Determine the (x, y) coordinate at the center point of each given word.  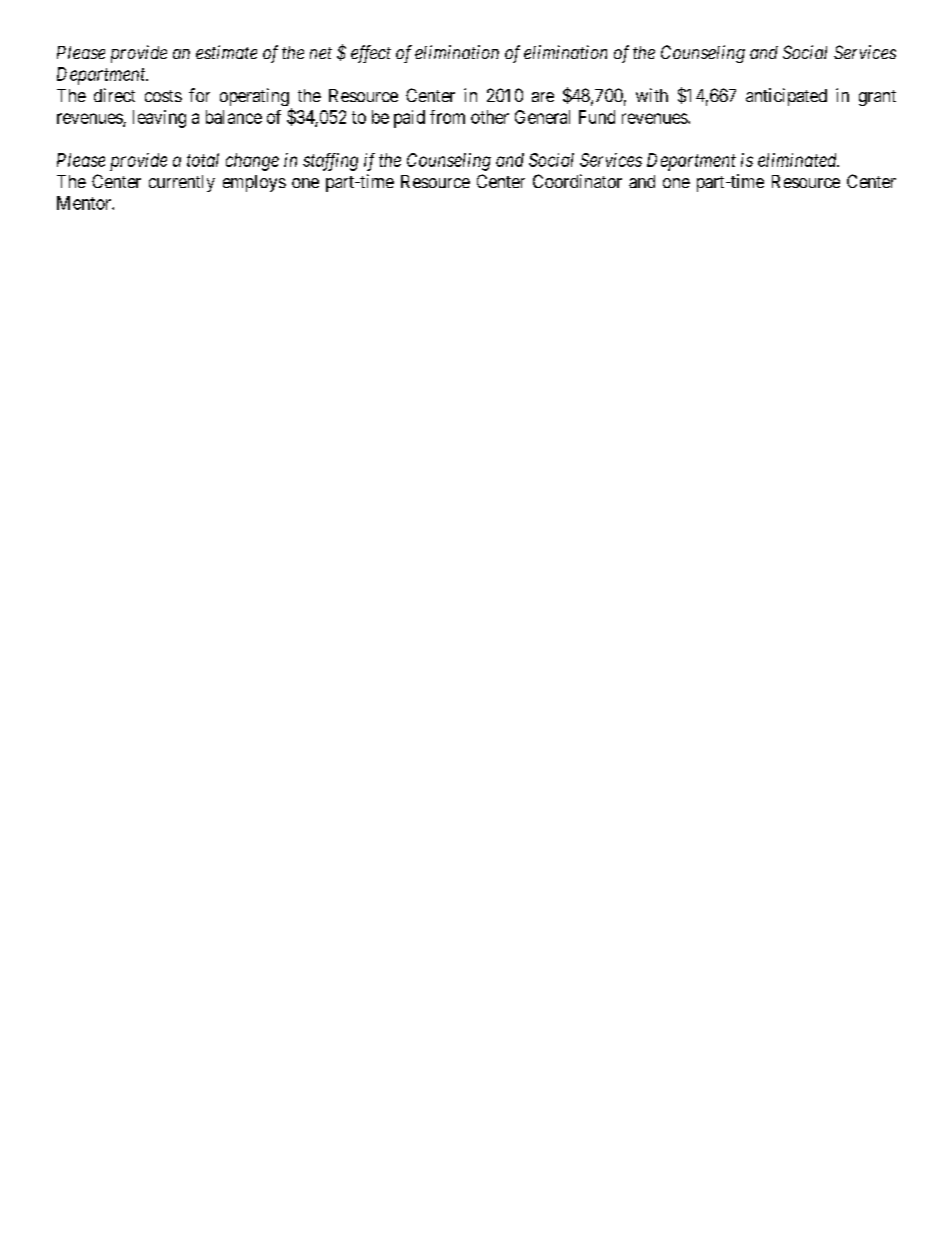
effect (371, 54)
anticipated (786, 97)
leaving (159, 119)
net (321, 53)
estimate (226, 52)
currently (182, 183)
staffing (330, 162)
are (543, 97)
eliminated (798, 160)
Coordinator (577, 181)
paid (409, 119)
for (199, 95)
